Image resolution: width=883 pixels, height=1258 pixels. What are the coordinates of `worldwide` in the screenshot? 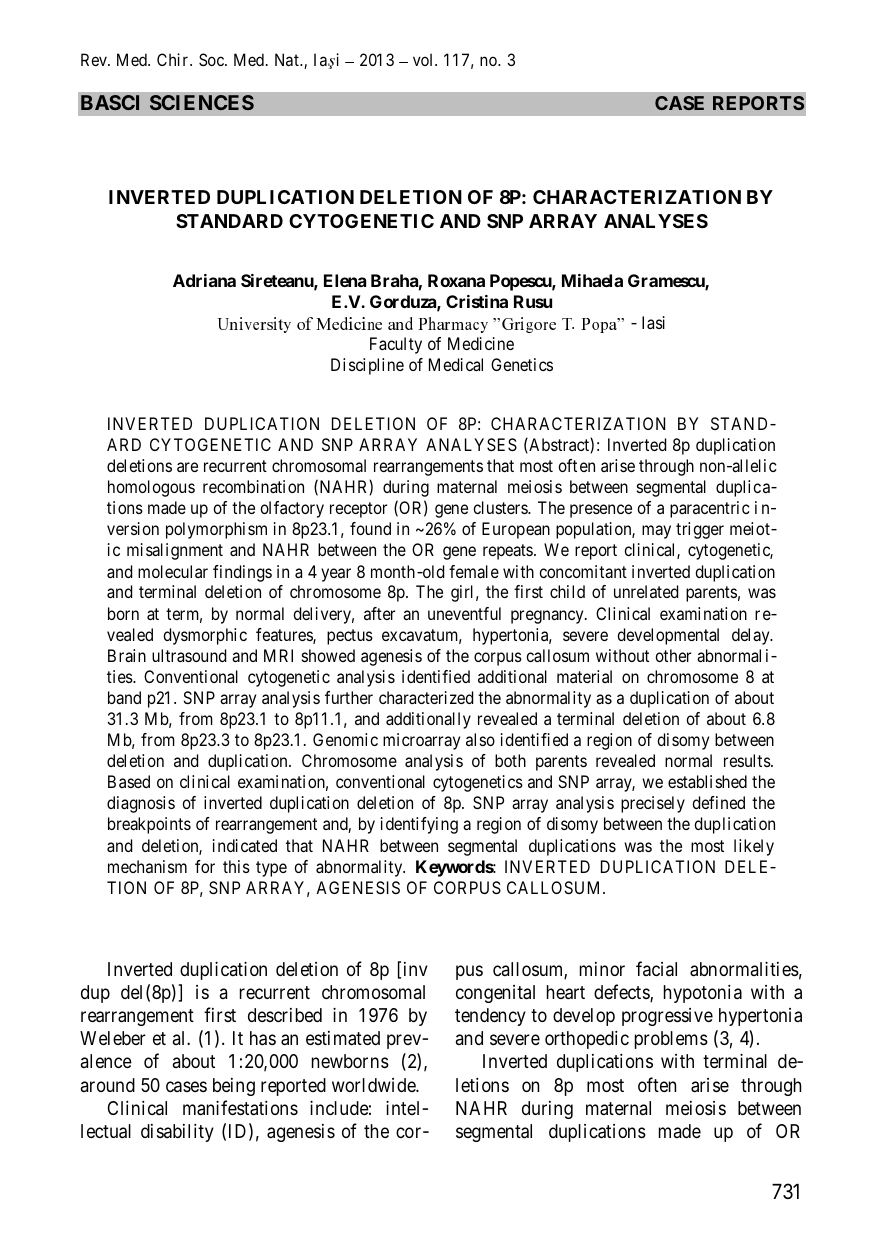 It's located at (374, 1085).
